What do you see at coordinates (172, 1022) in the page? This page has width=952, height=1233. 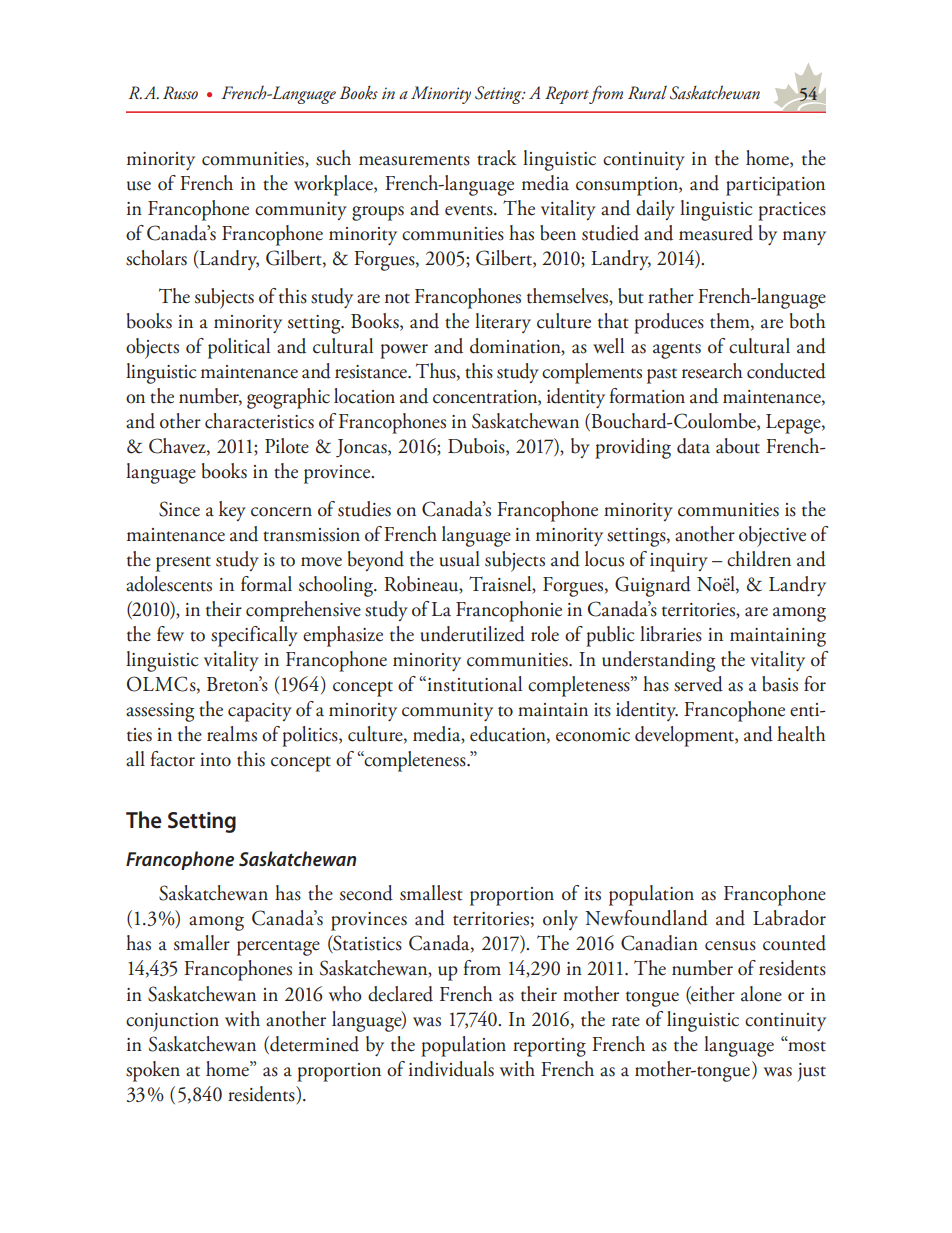 I see `conjunction` at bounding box center [172, 1022].
